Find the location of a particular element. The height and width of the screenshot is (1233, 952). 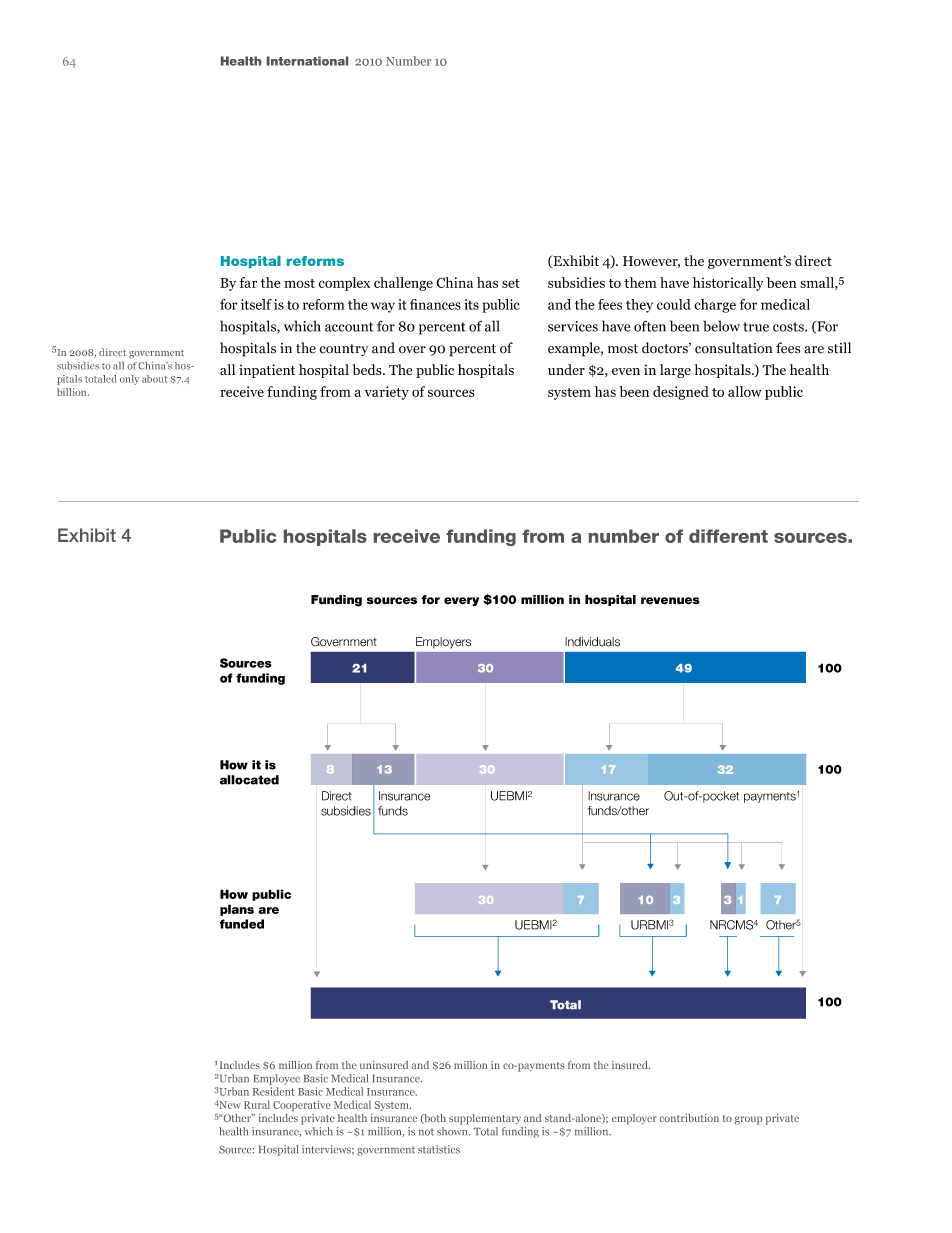

Rural is located at coordinates (257, 1104).
